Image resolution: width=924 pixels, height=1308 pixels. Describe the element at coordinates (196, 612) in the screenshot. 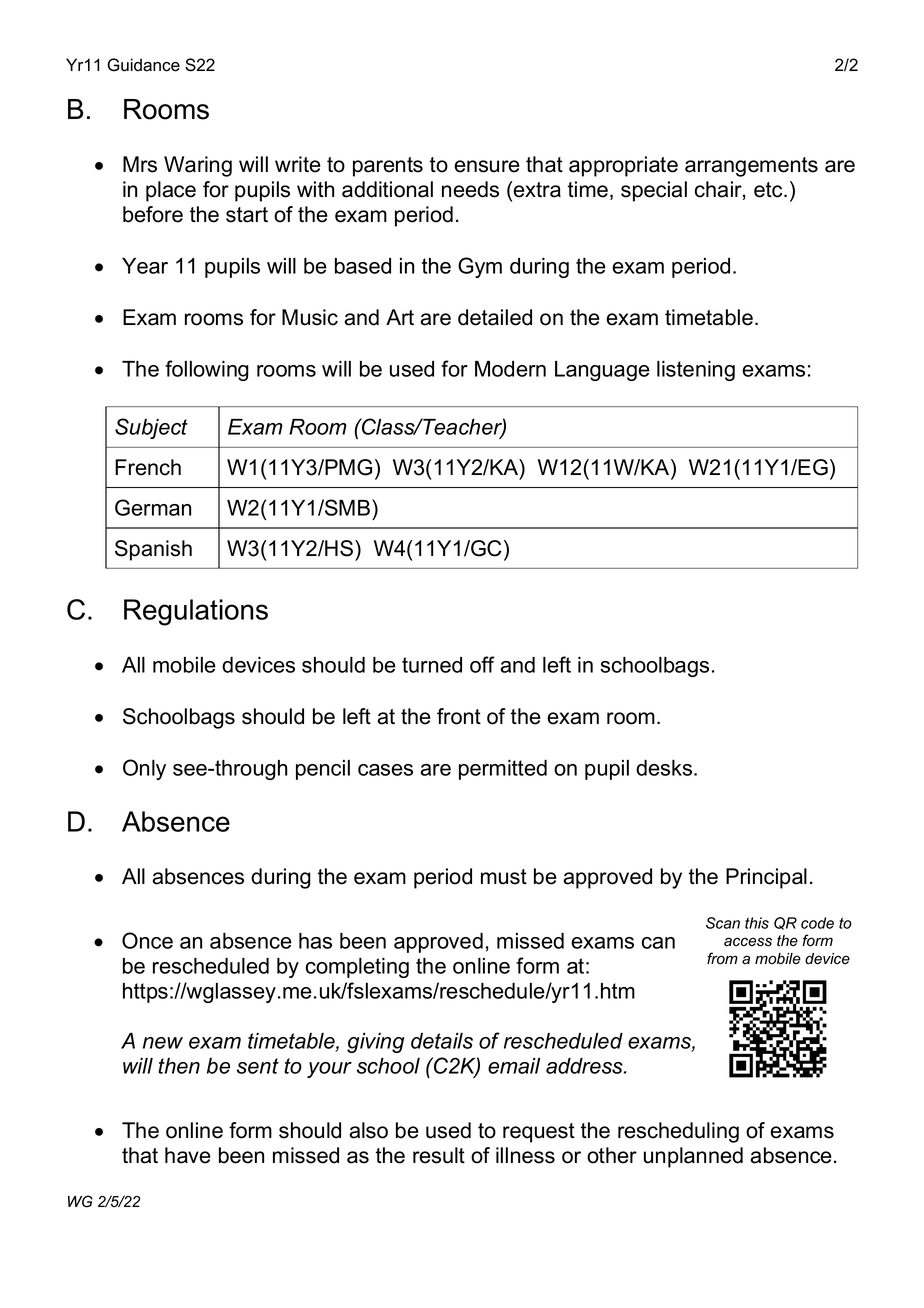

I see `Regulations` at that location.
